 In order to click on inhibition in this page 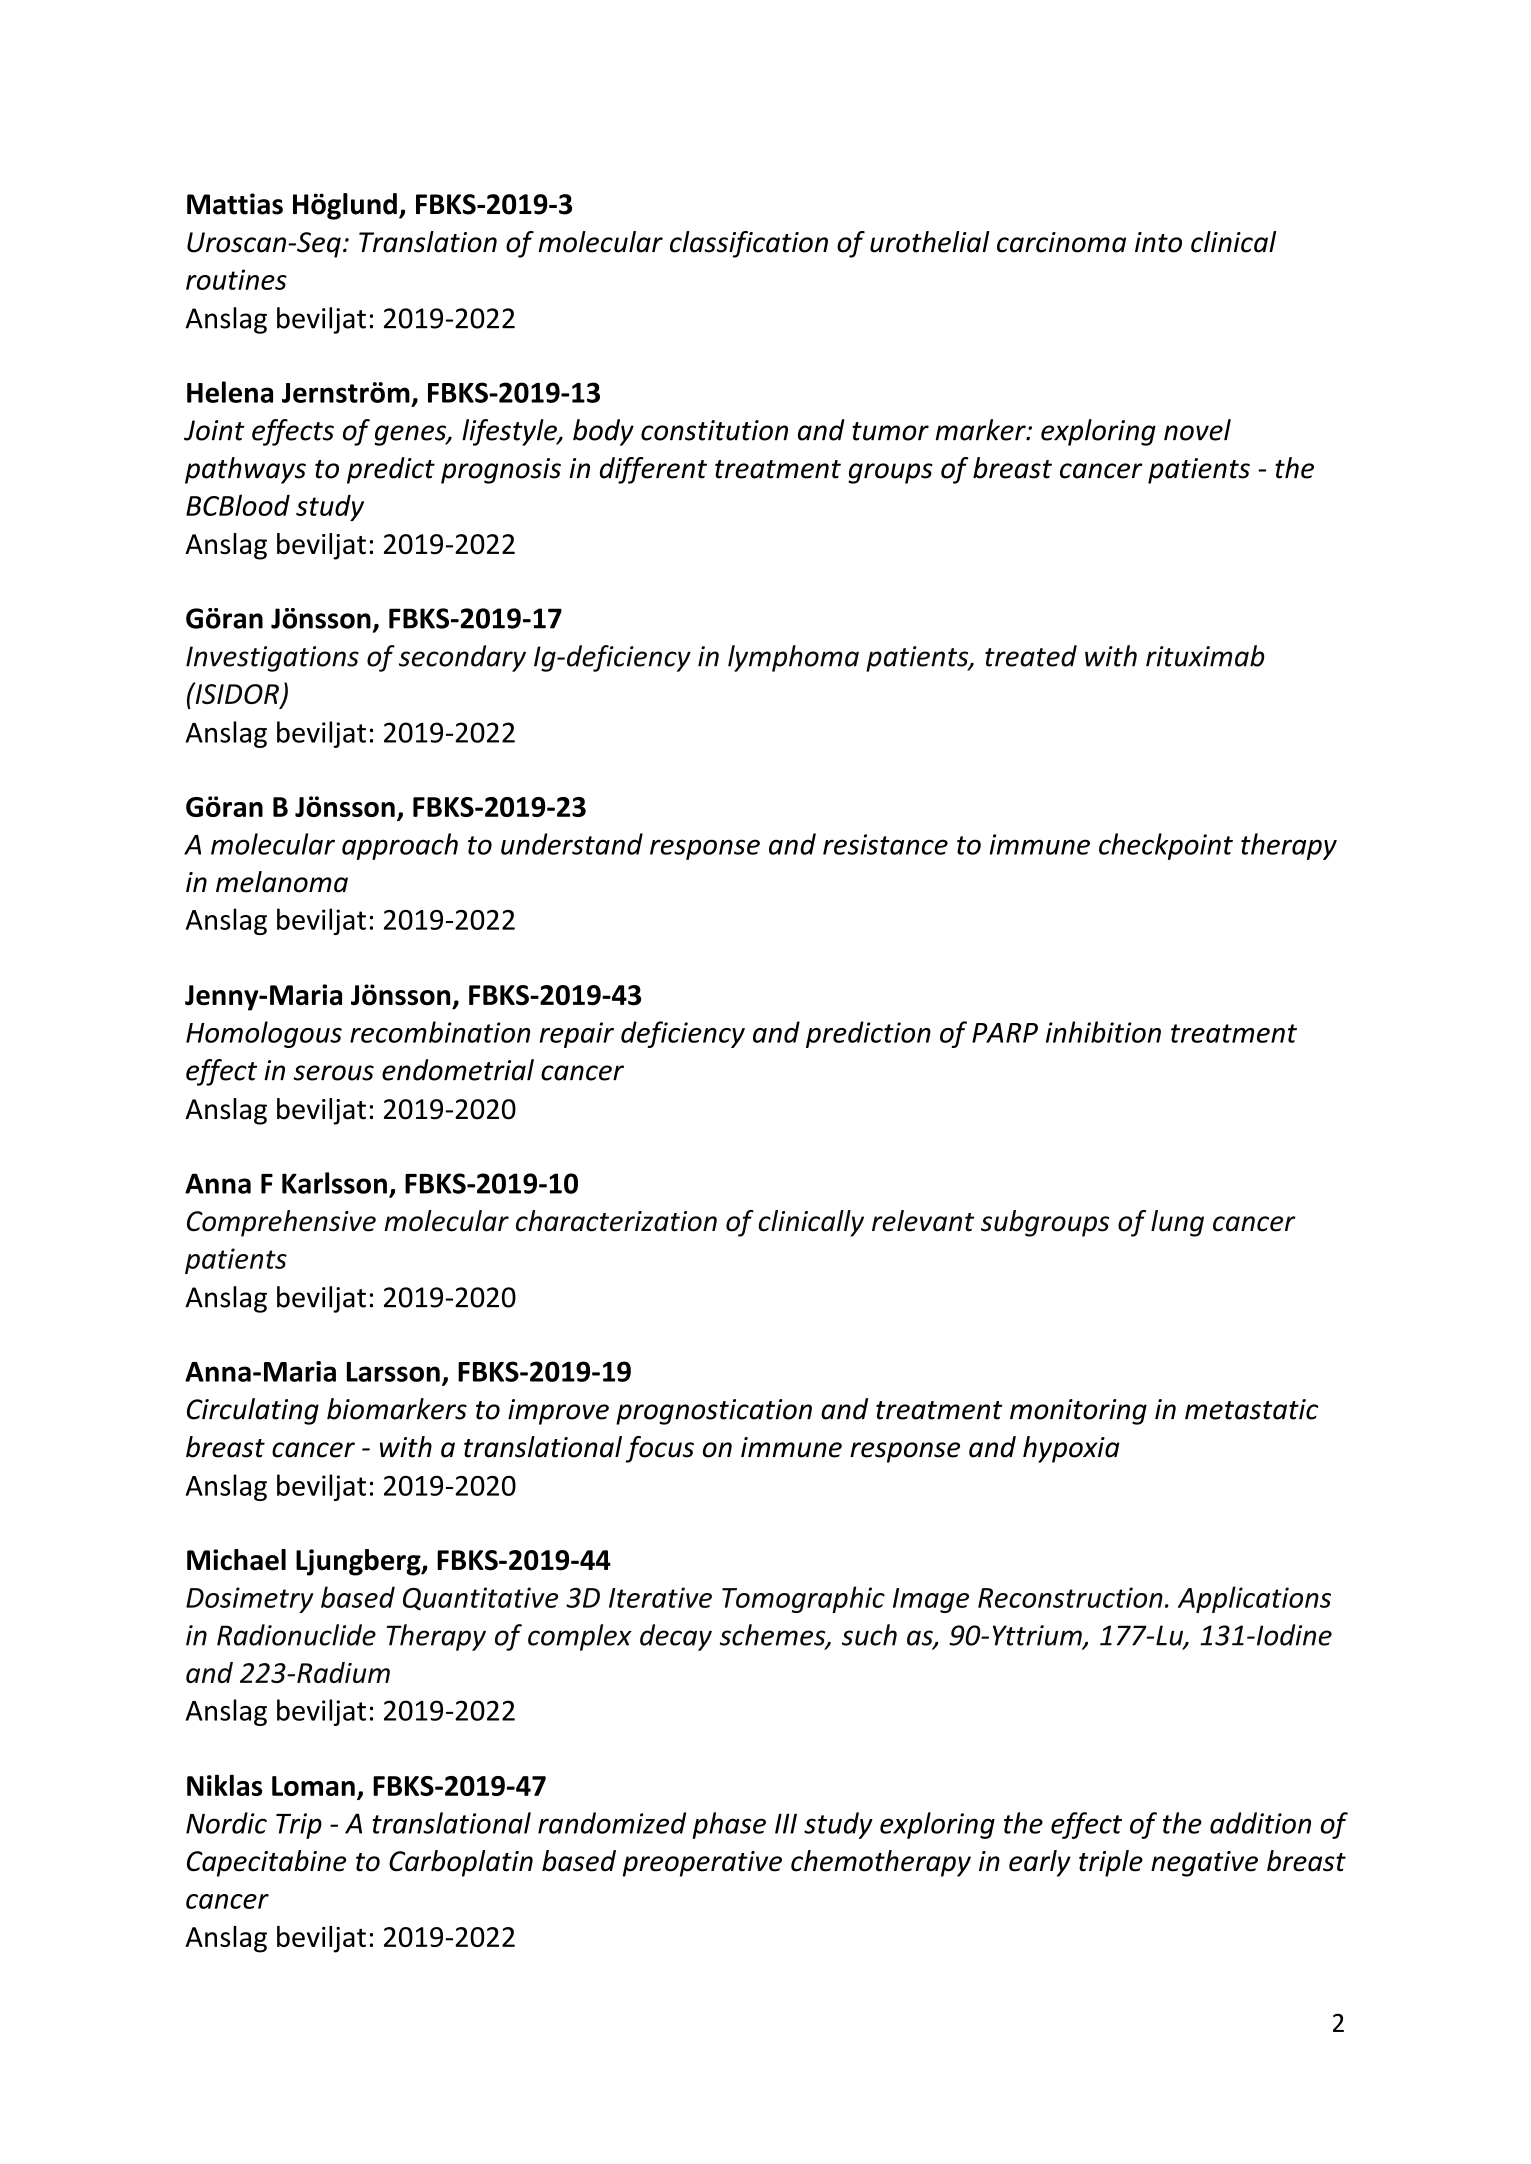, I will do `click(1103, 1032)`.
